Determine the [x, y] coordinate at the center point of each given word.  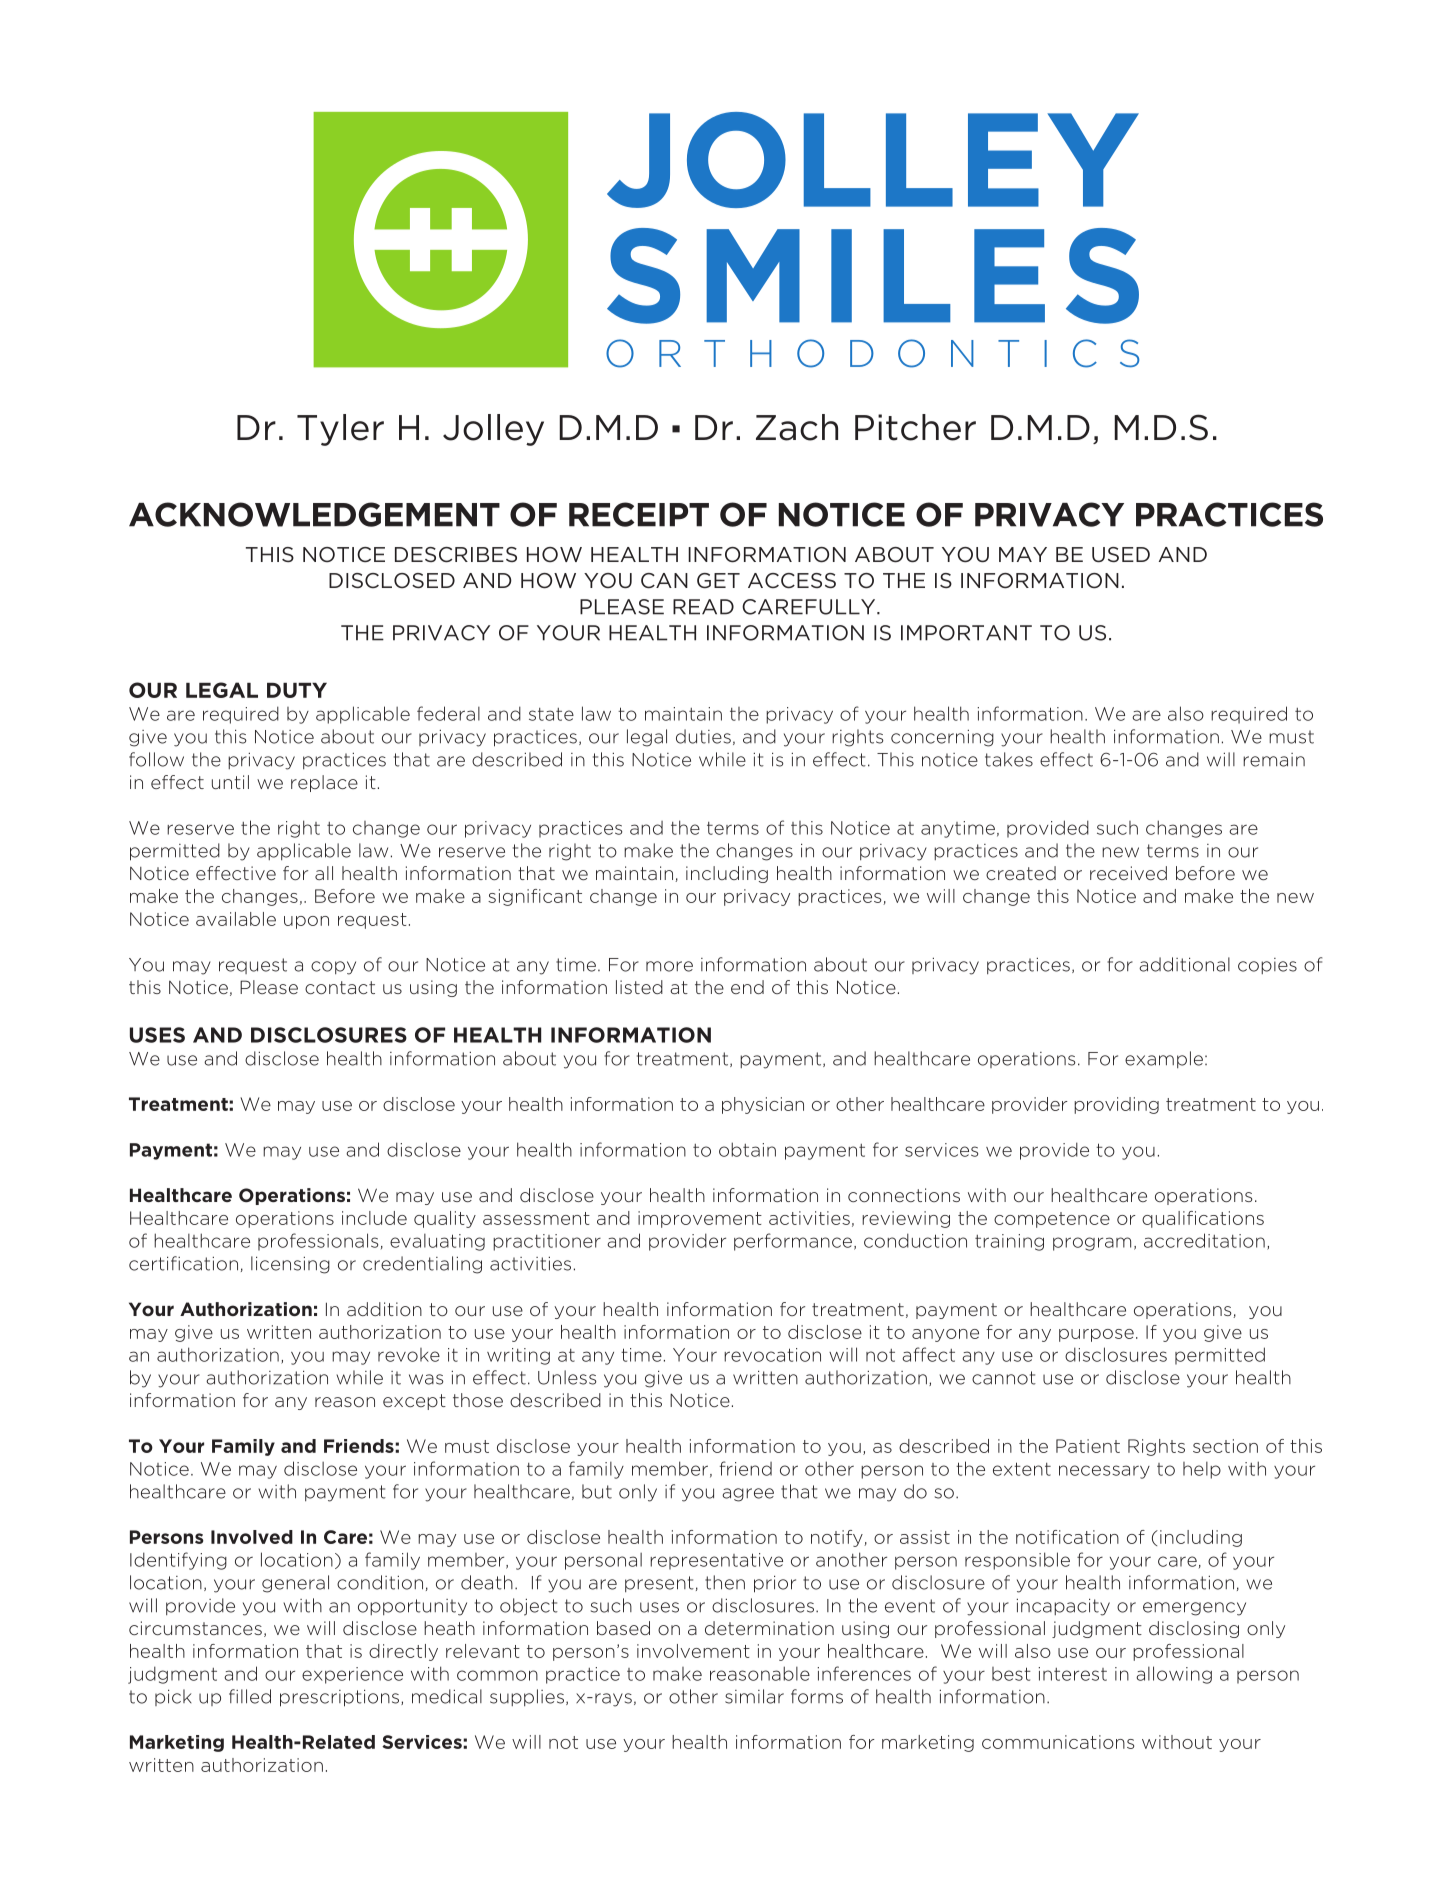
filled [250, 1696]
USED [1121, 554]
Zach [797, 427]
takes [1009, 759]
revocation [772, 1355]
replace [324, 783]
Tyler [340, 430]
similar [754, 1696]
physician [763, 1105]
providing [1116, 1105]
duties [703, 736]
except [414, 1402]
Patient [1088, 1446]
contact [340, 987]
